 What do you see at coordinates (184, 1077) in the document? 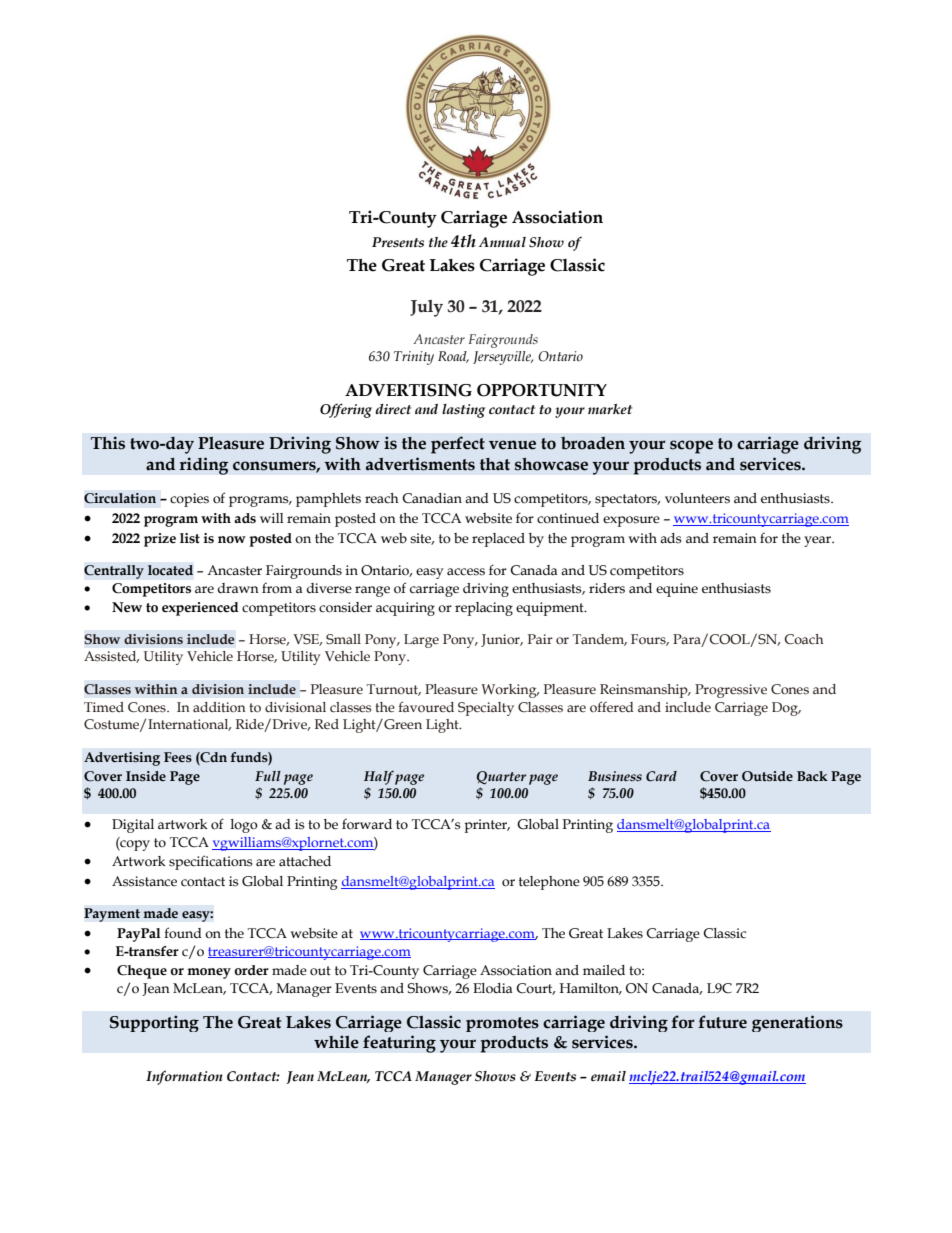
I see `Information` at bounding box center [184, 1077].
